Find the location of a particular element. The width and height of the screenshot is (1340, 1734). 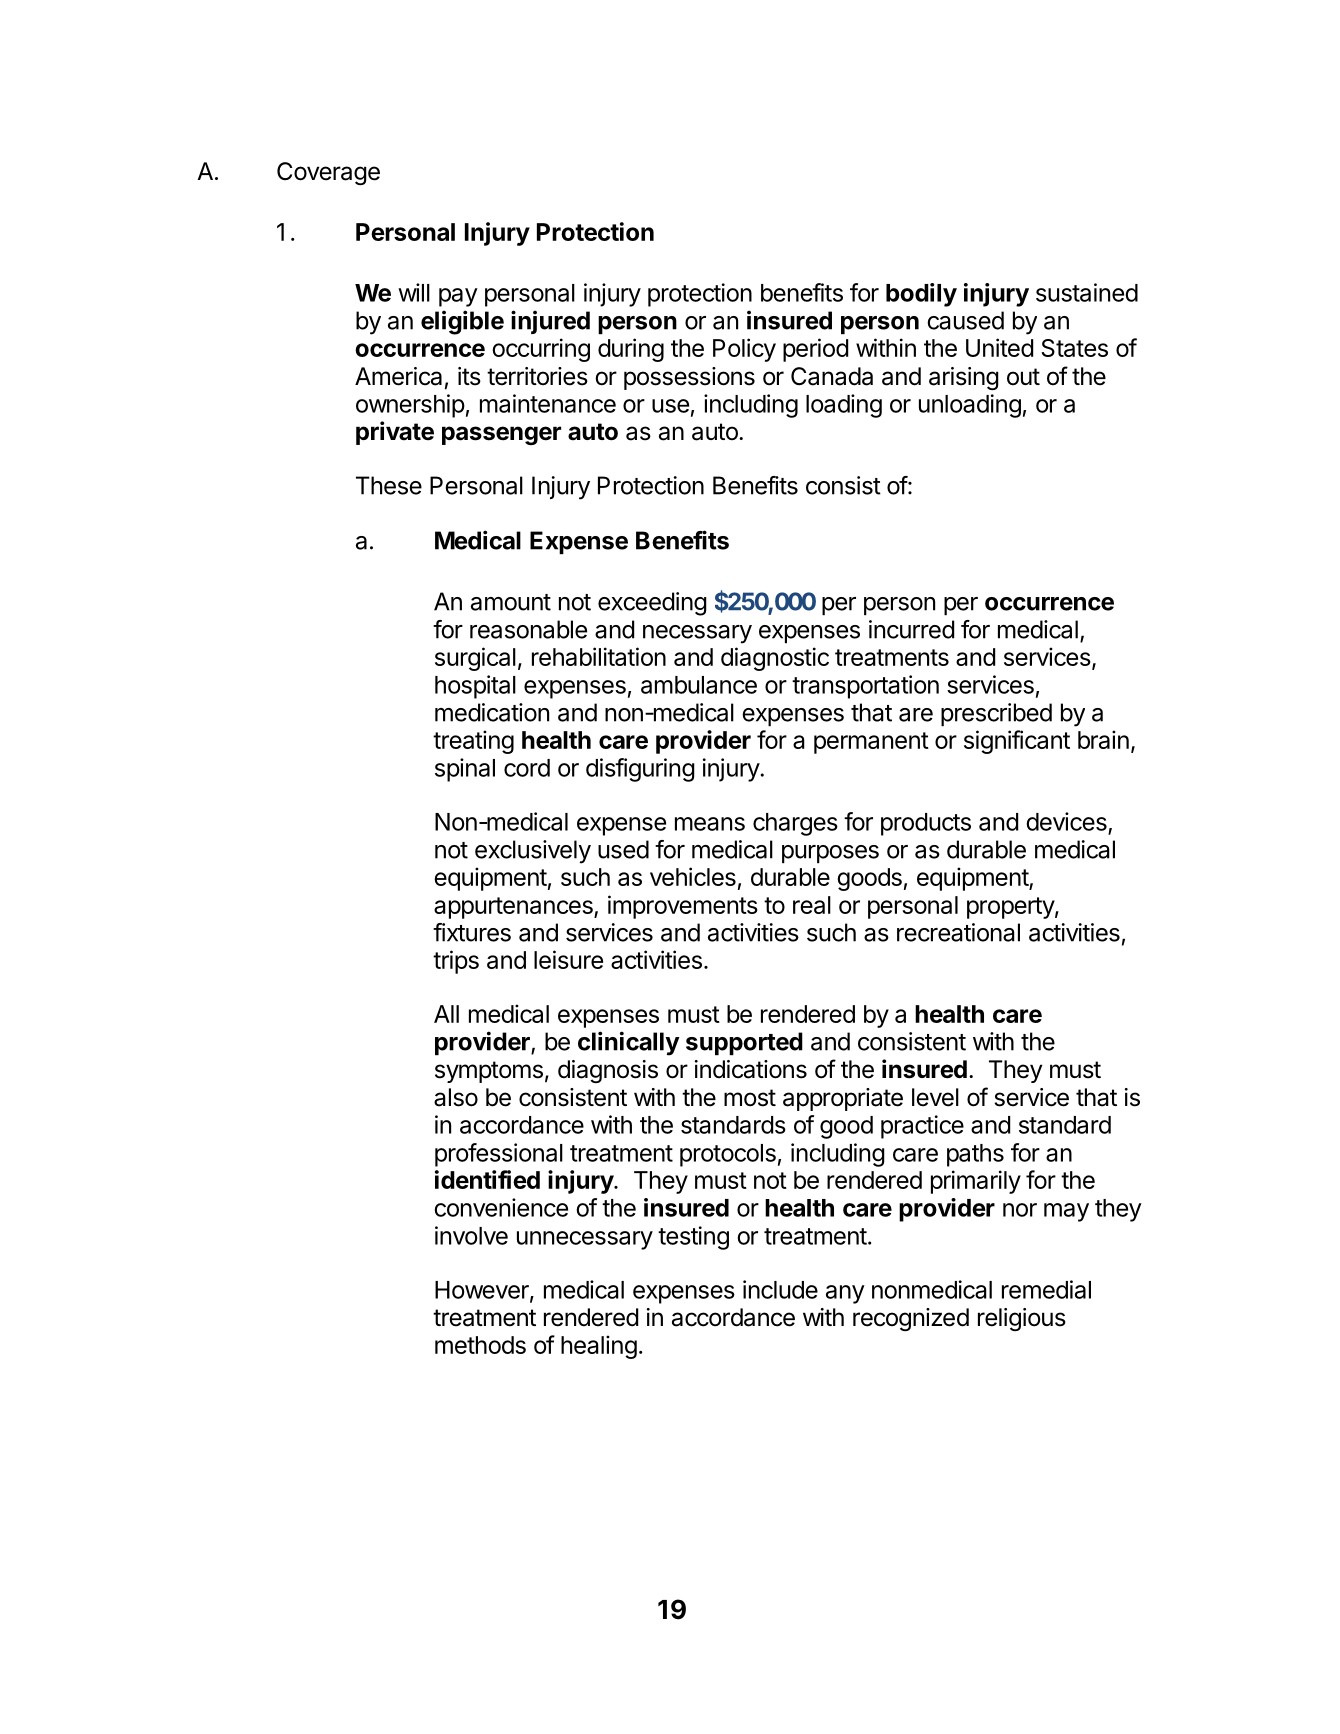

Coverage is located at coordinates (328, 173).
